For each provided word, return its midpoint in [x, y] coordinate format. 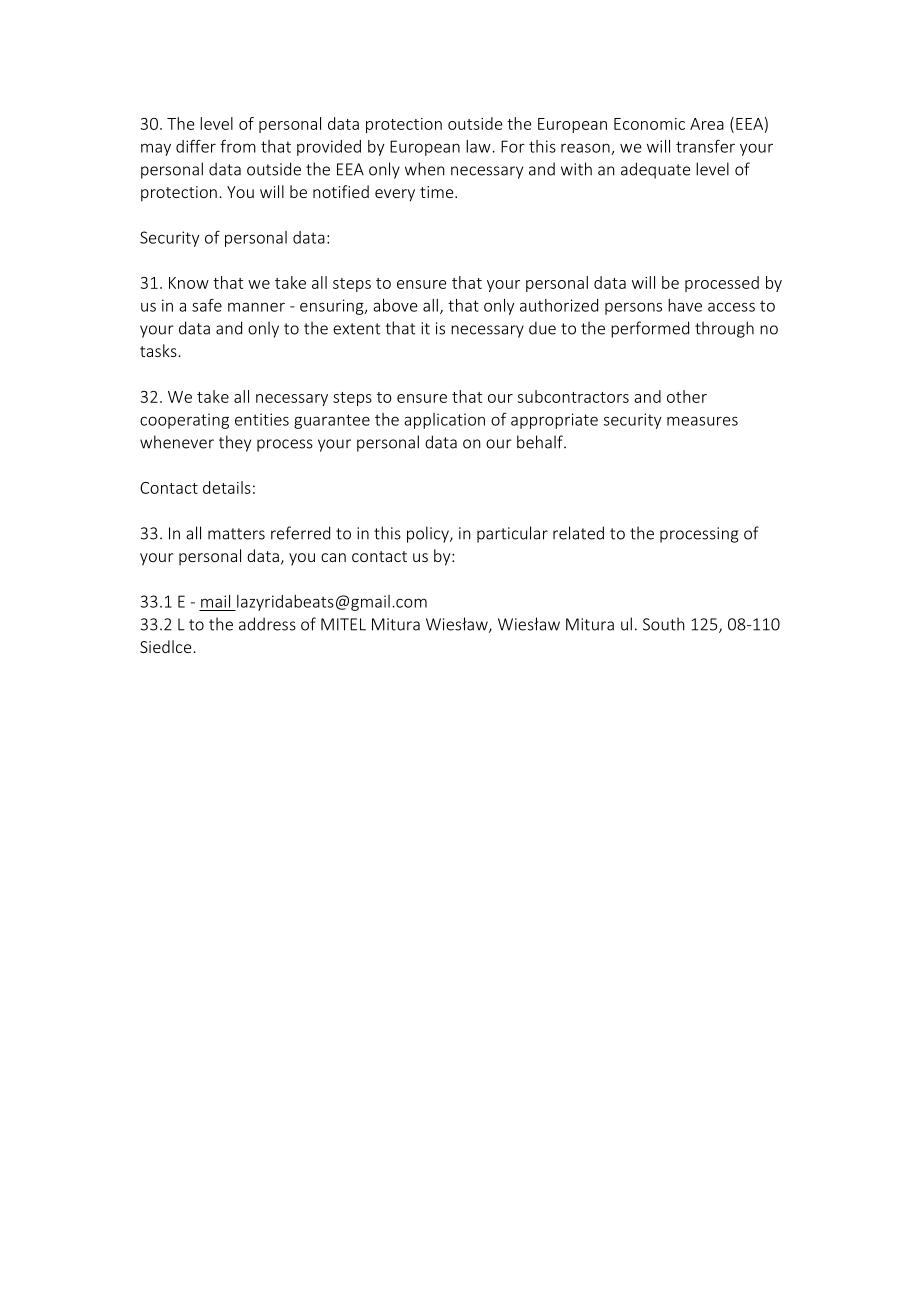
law [479, 146]
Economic [649, 124]
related [578, 533]
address [267, 624]
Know [189, 283]
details [227, 487]
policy [429, 534]
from [238, 146]
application [444, 421]
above [395, 305]
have [685, 305]
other [687, 396]
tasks [158, 350]
